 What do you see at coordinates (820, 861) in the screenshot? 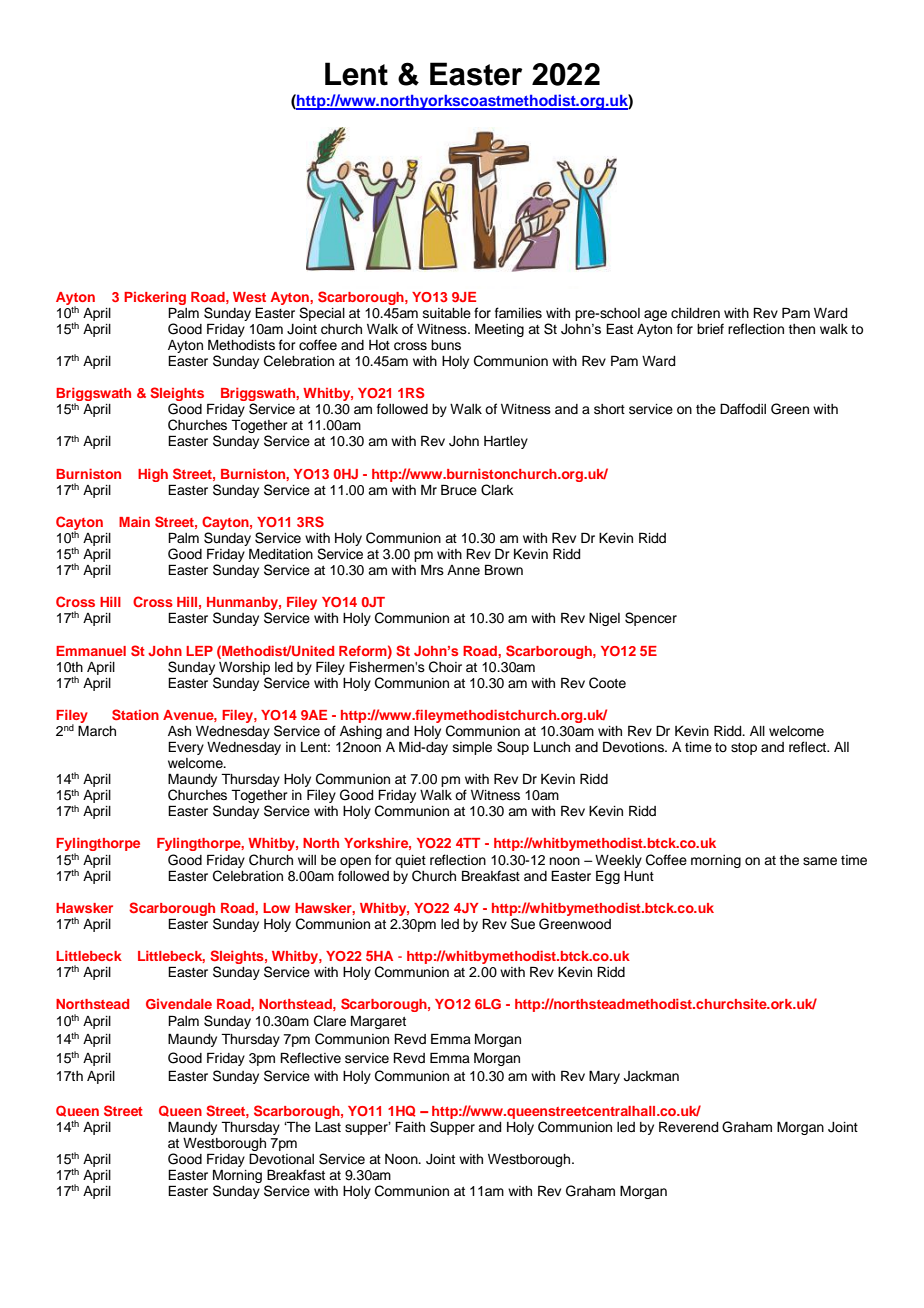
I see `same` at bounding box center [820, 861].
